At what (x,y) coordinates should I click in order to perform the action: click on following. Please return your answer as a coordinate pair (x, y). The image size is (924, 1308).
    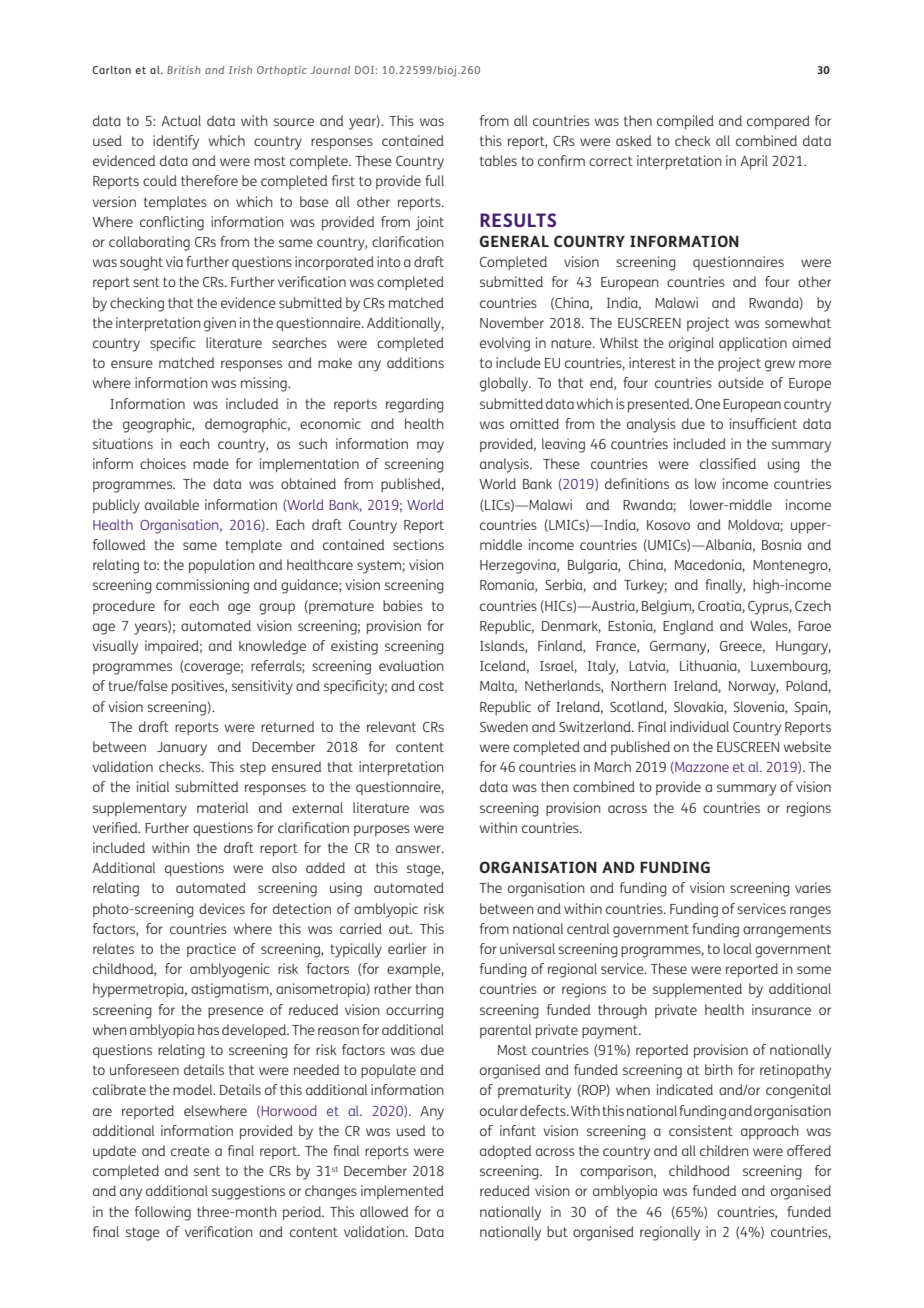
    Looking at the image, I should click on (163, 1213).
